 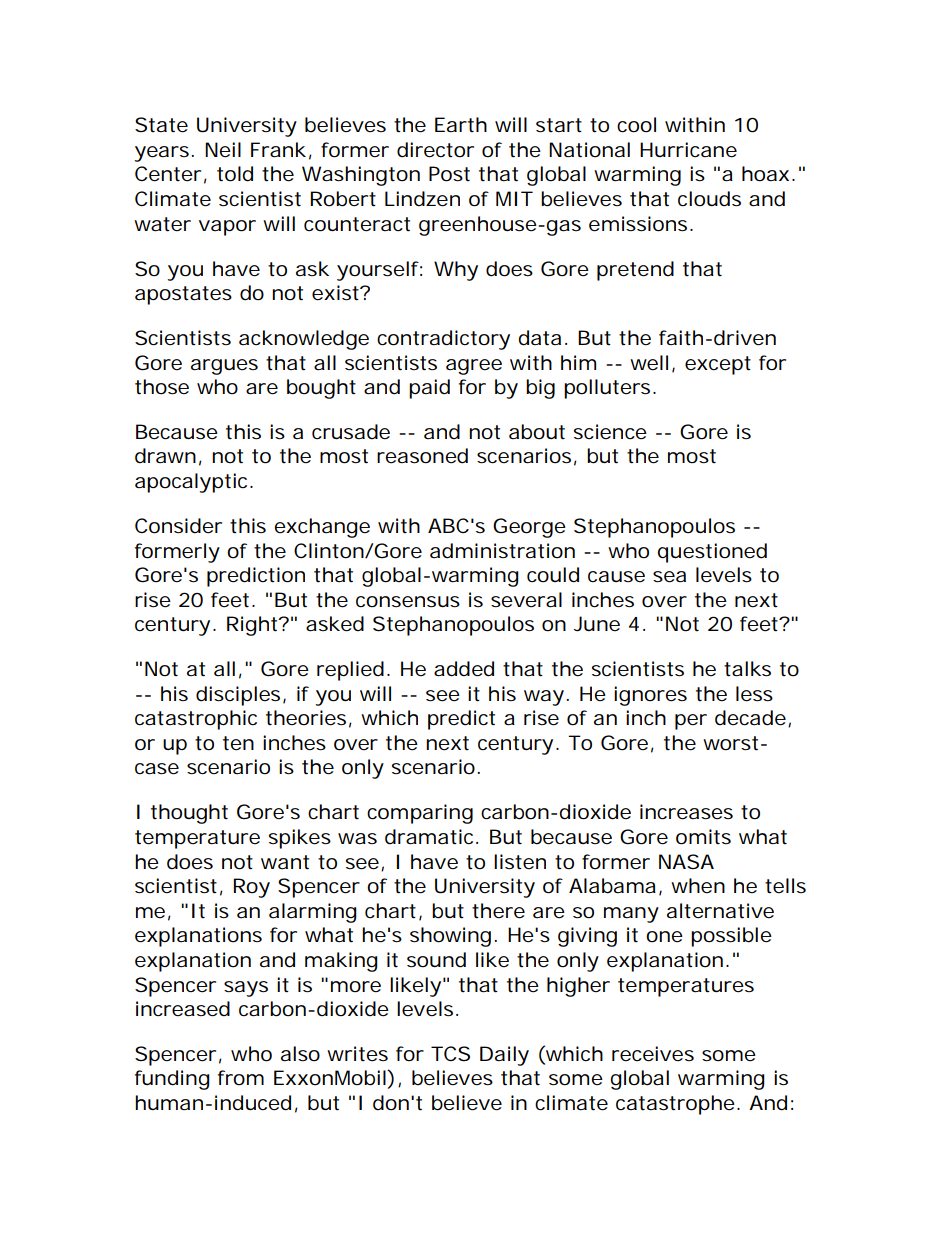 What do you see at coordinates (420, 814) in the screenshot?
I see `comparing` at bounding box center [420, 814].
